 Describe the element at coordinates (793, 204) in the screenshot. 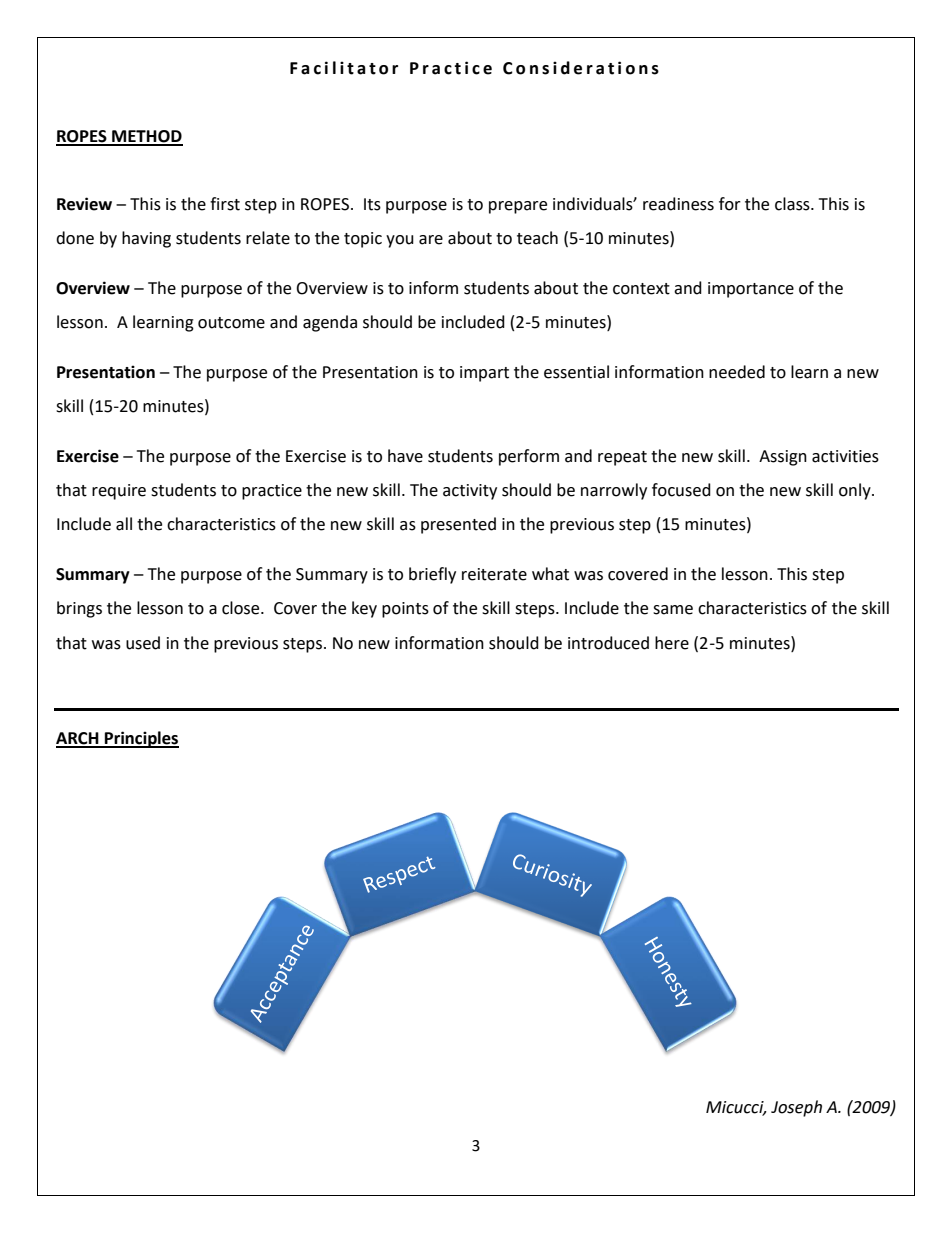

I see `class` at that location.
